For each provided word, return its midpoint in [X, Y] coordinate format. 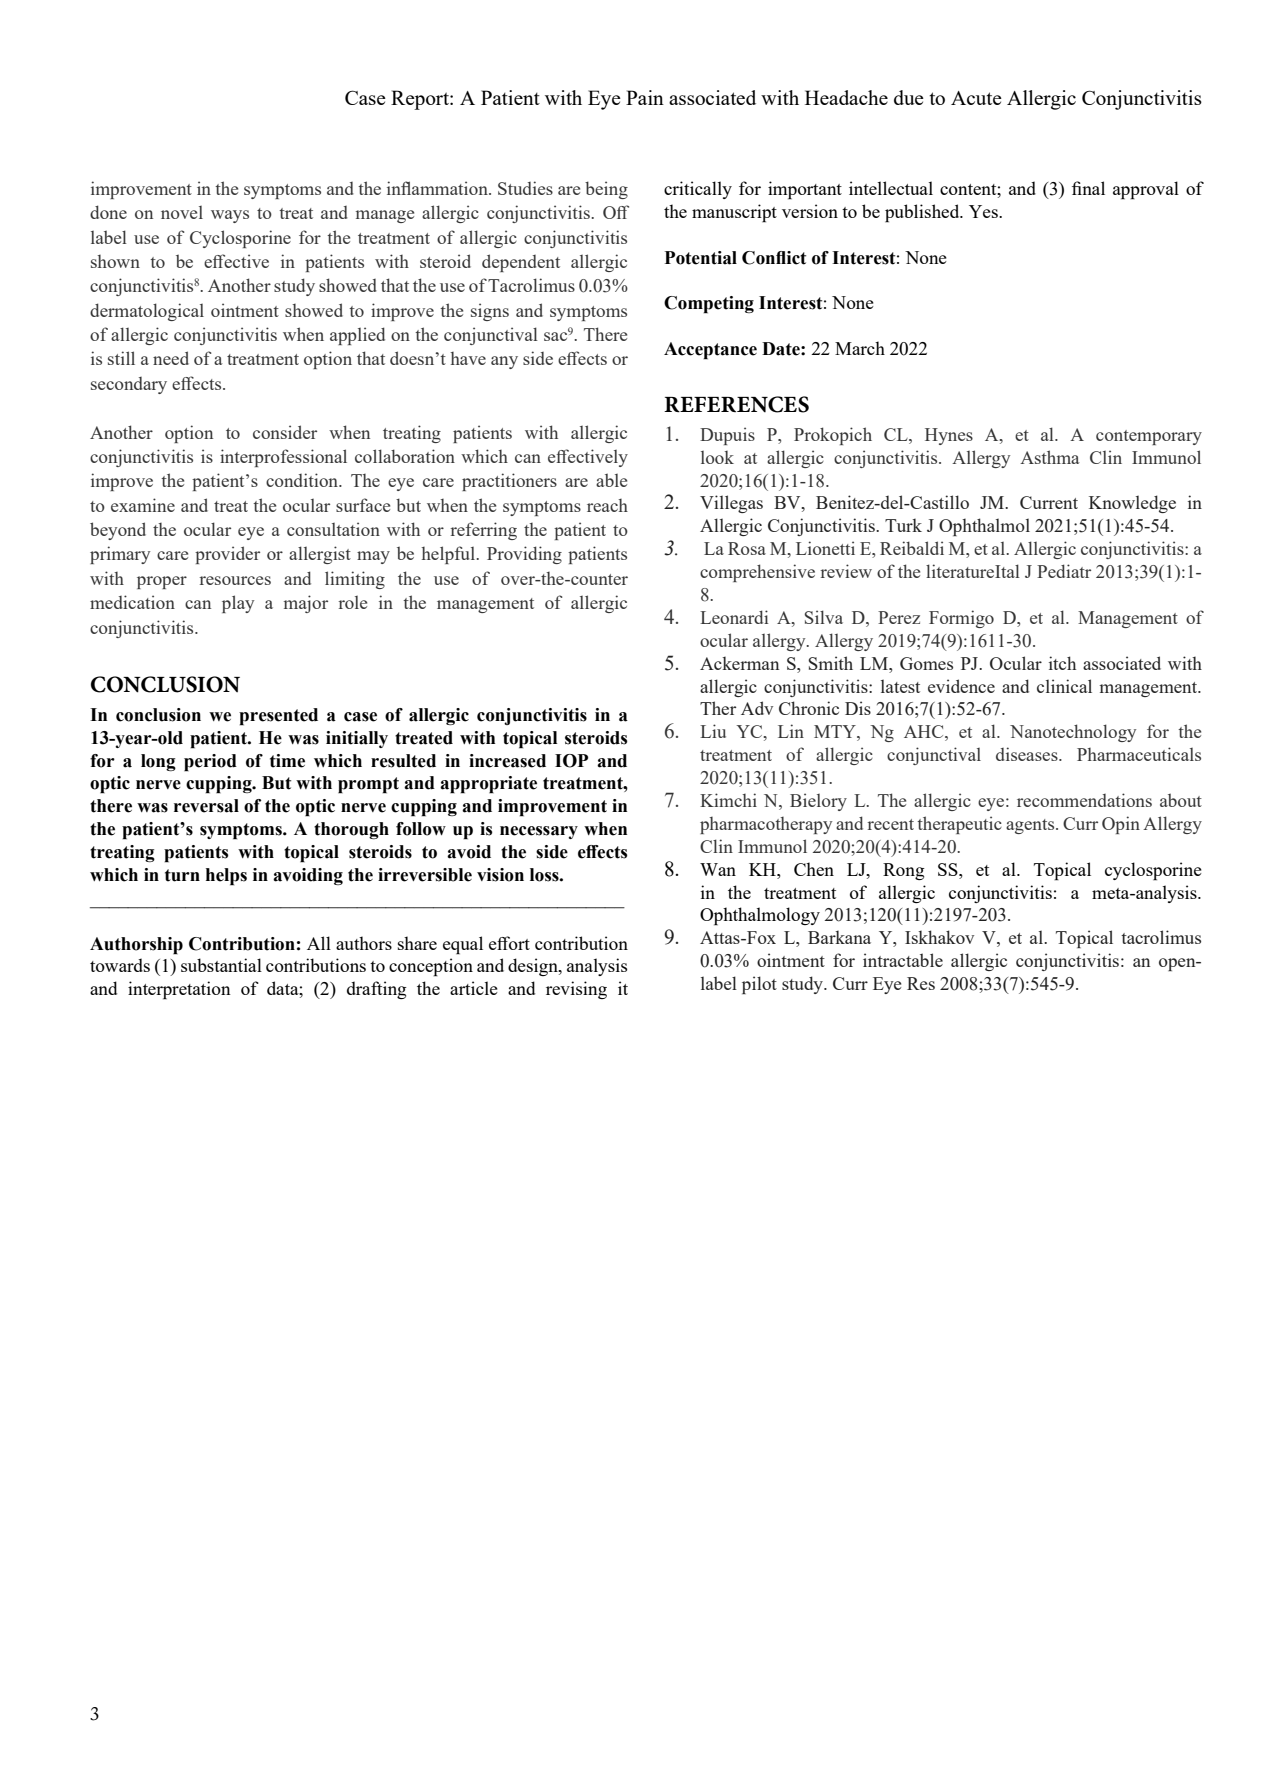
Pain [645, 97]
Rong [904, 871]
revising [576, 990]
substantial [221, 965]
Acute [976, 98]
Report [421, 100]
